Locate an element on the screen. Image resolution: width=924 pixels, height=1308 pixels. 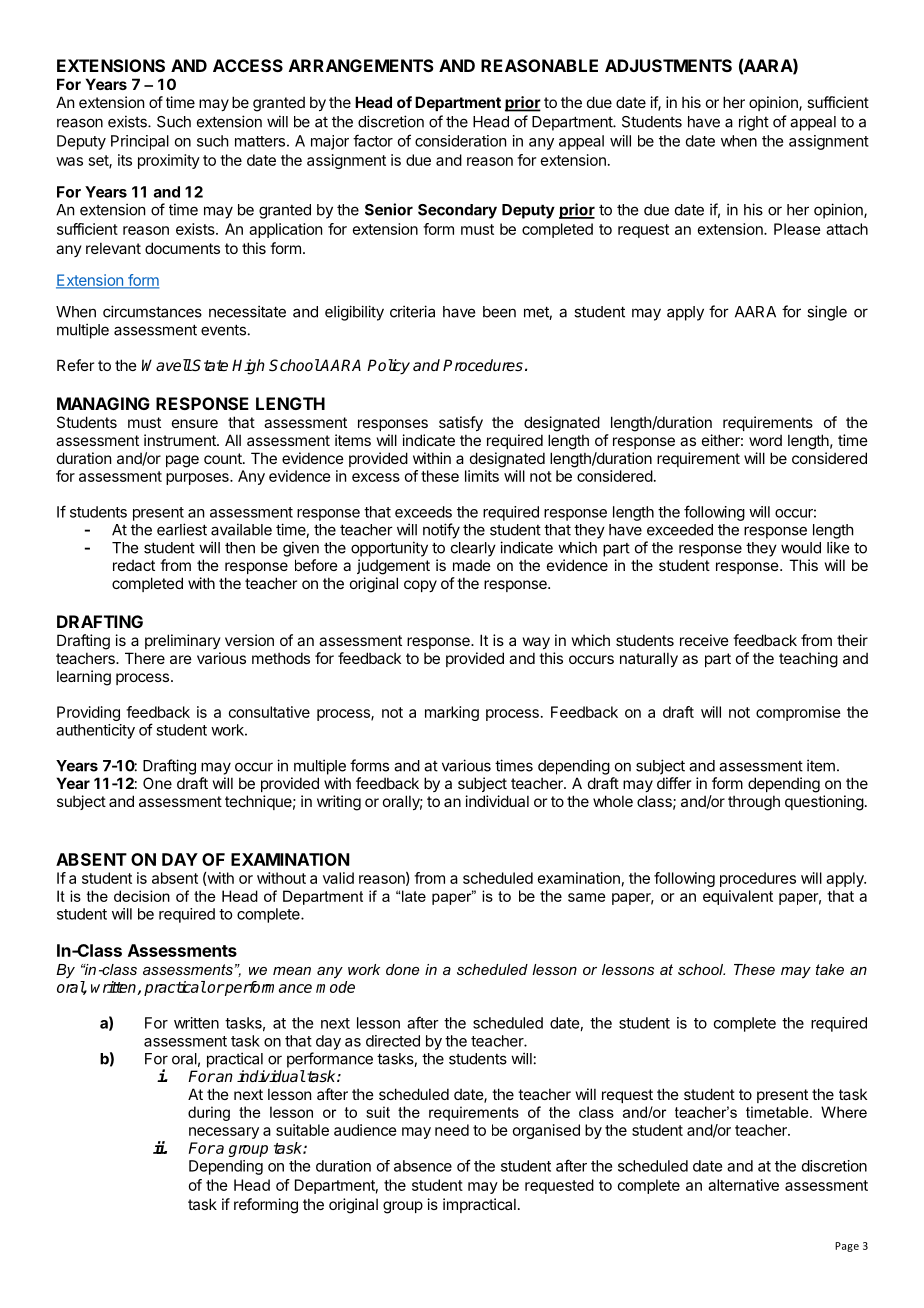
necessary is located at coordinates (224, 1133).
